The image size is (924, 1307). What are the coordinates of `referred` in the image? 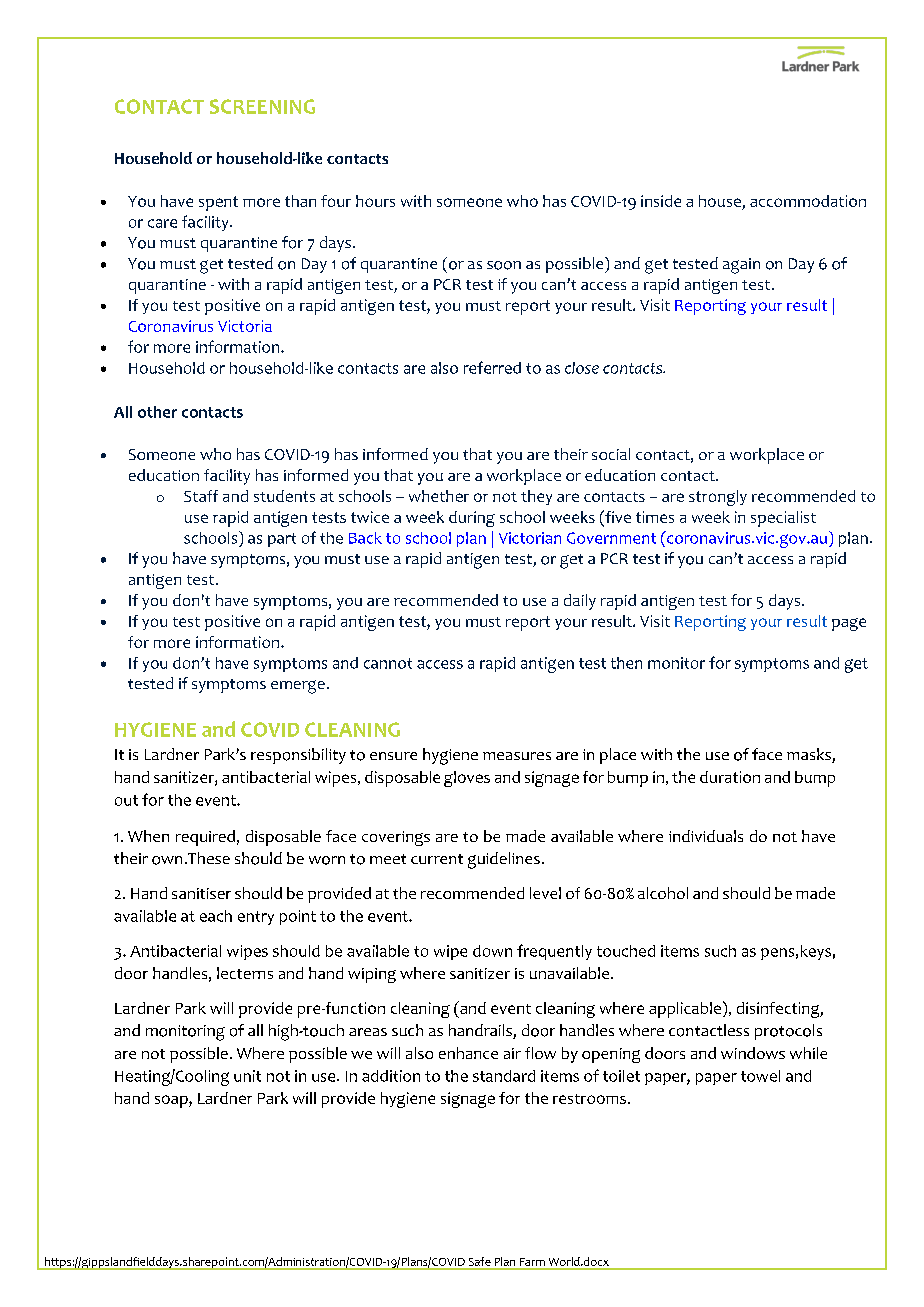 It's located at (492, 367).
